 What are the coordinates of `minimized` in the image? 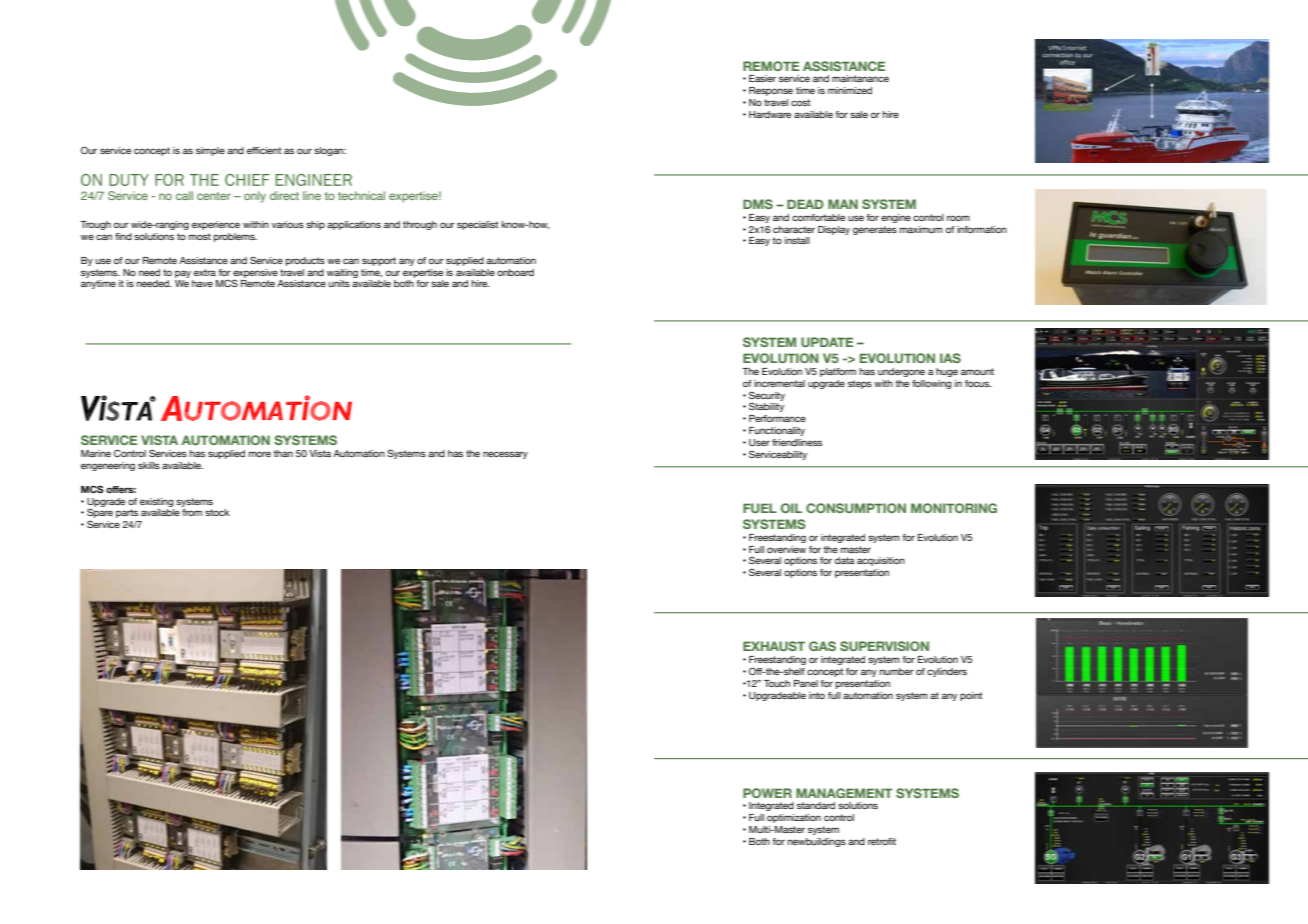 It's located at (850, 90).
